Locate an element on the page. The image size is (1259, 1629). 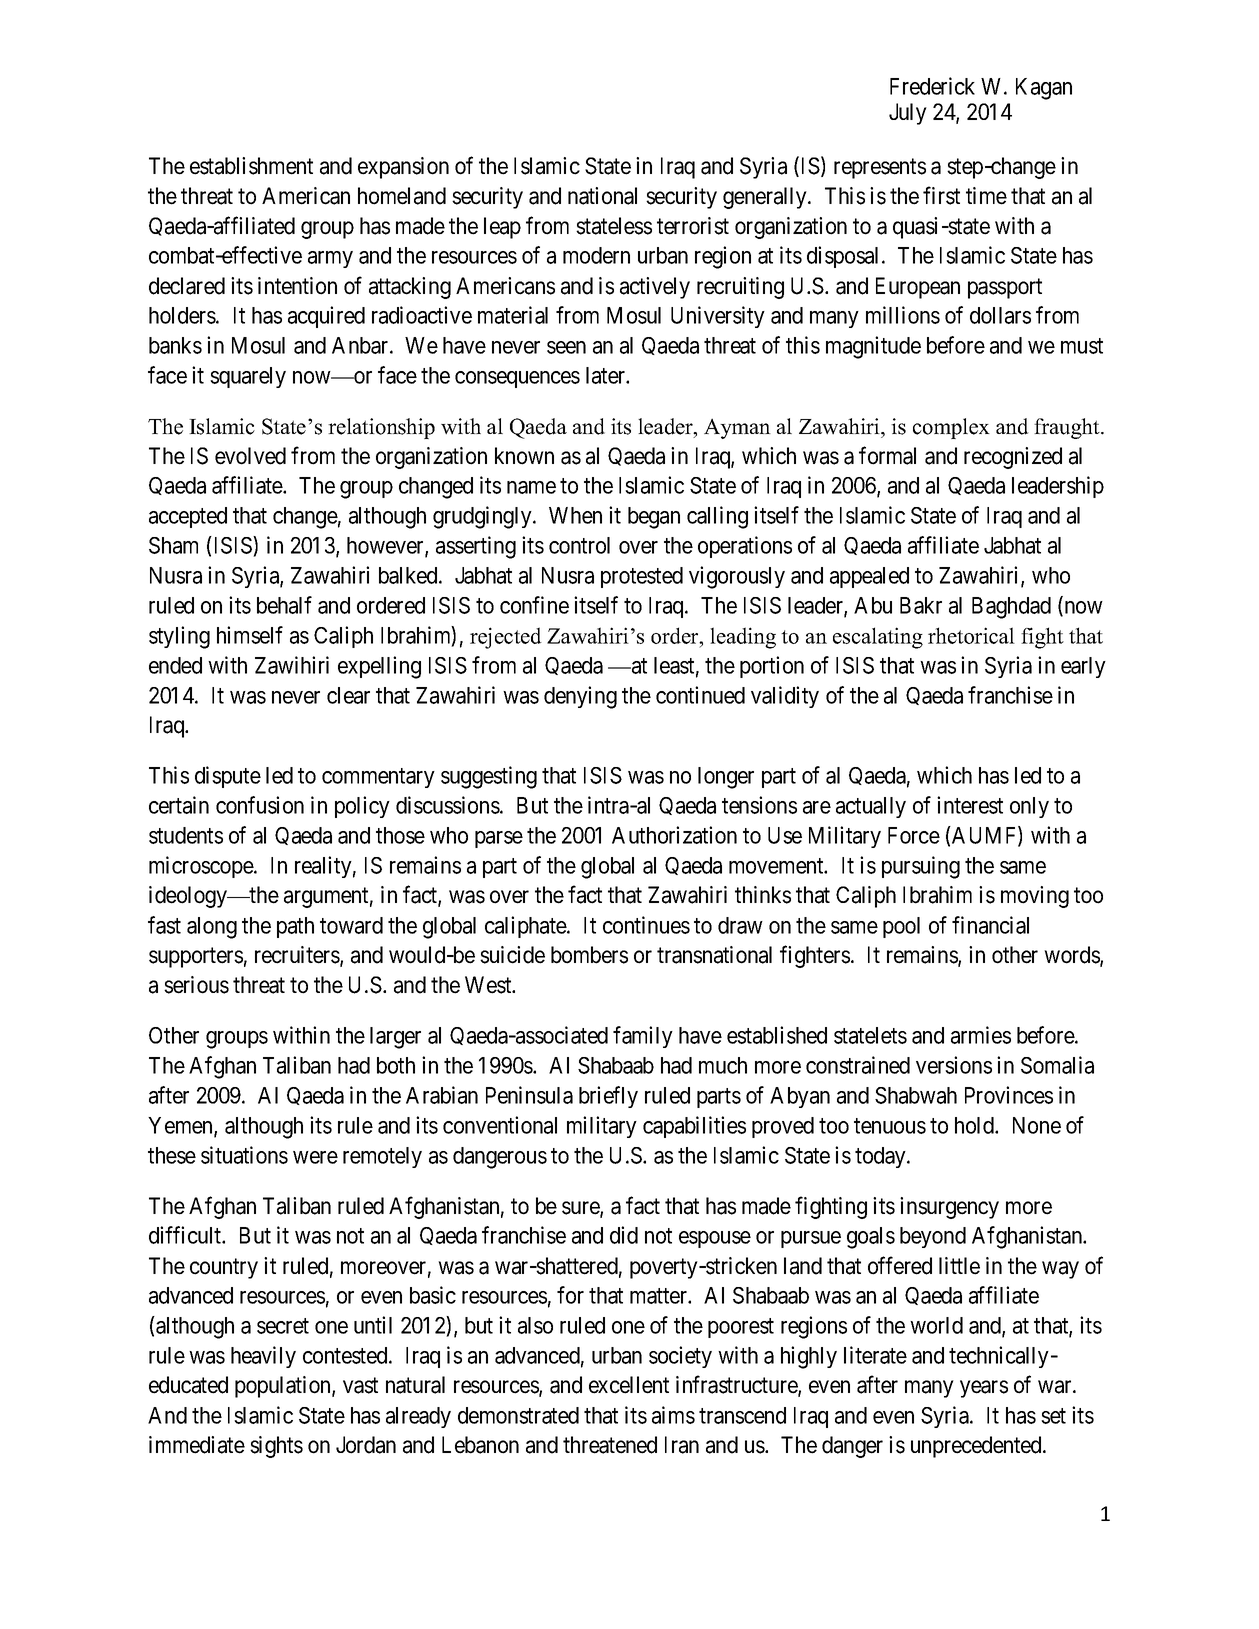
terrorist is located at coordinates (693, 226).
